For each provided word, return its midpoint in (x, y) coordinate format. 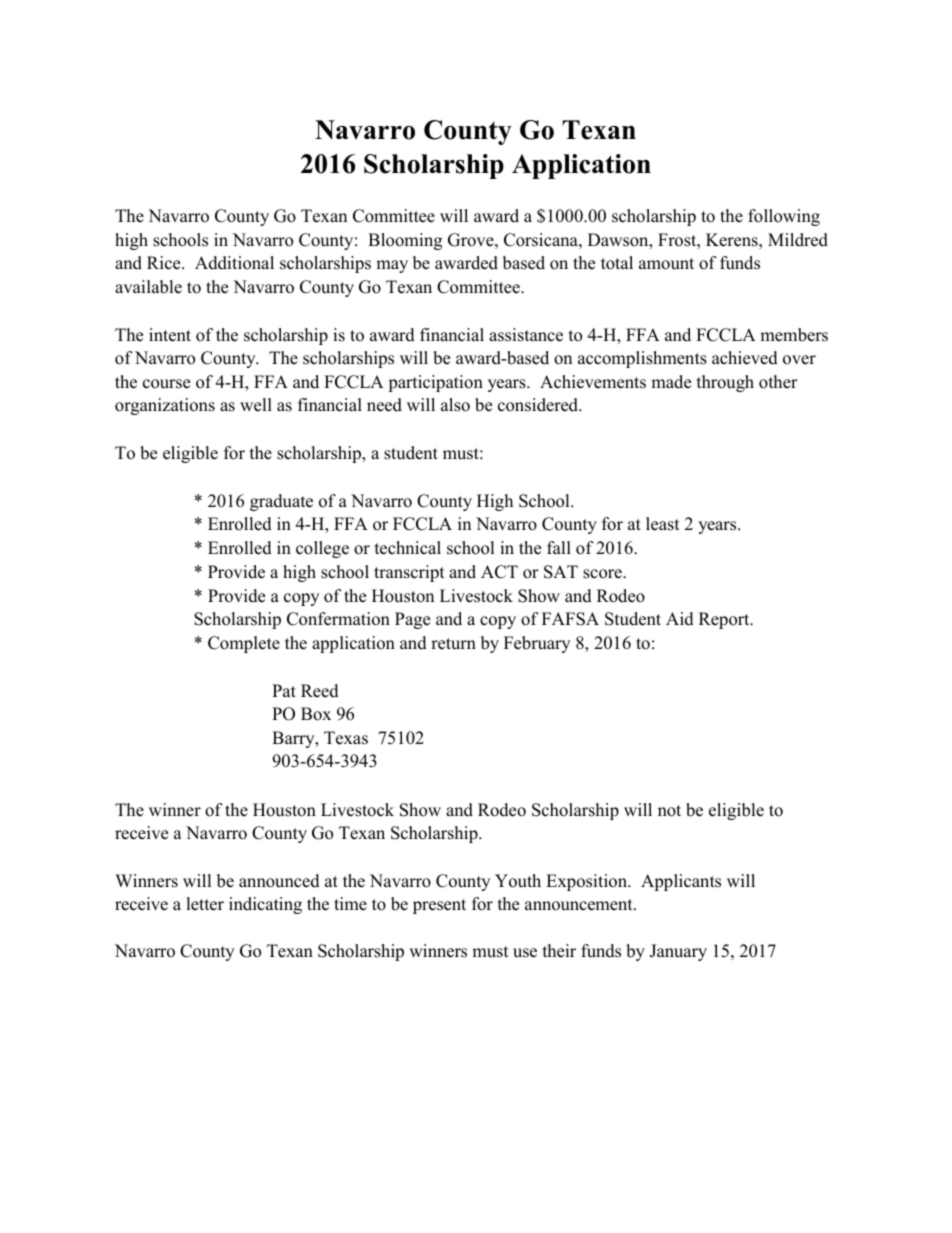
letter (205, 904)
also (455, 405)
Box (316, 714)
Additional (234, 263)
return (453, 644)
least (663, 524)
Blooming (405, 241)
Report (725, 620)
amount (666, 264)
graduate (281, 502)
